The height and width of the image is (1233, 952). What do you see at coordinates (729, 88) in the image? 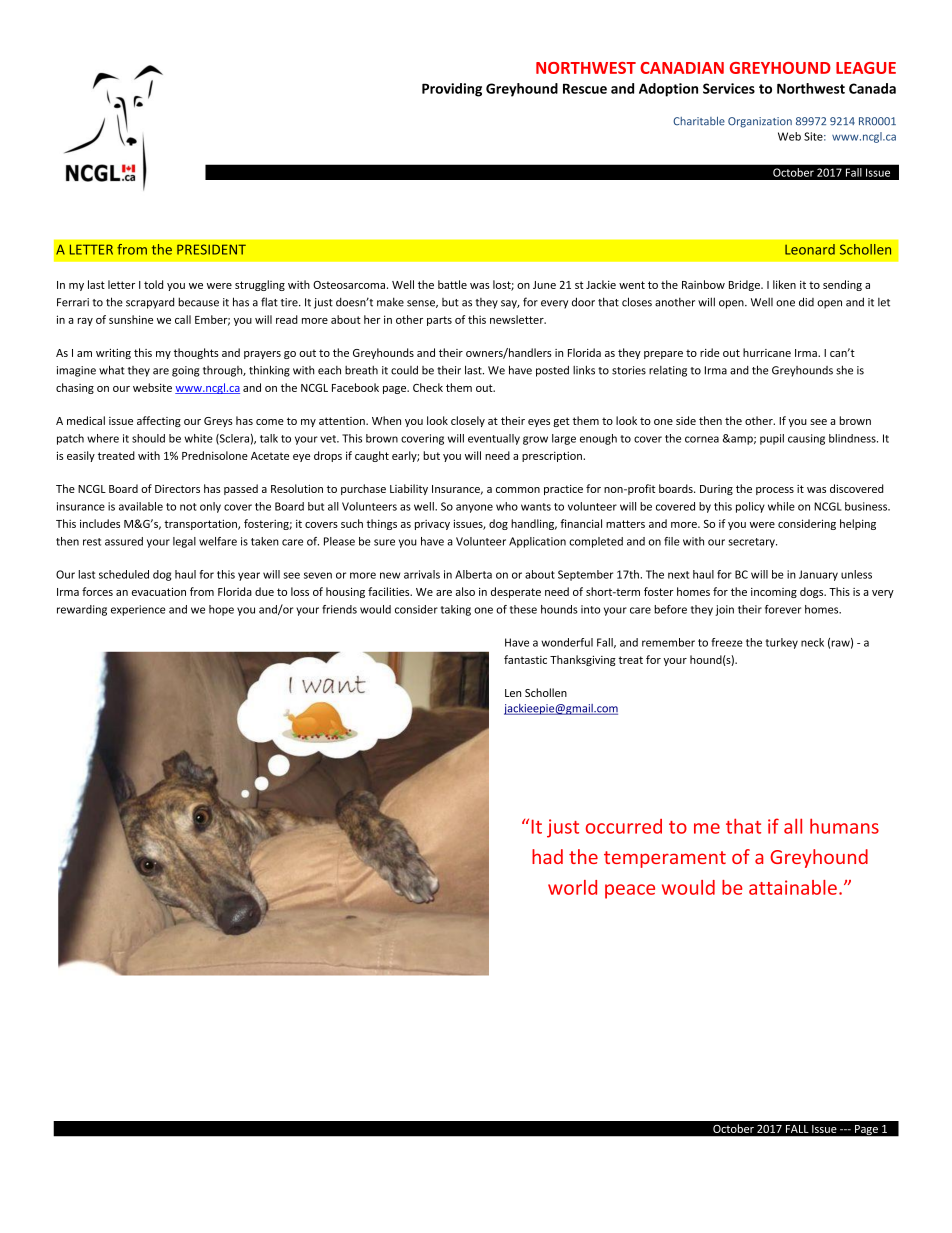
I see `Services` at bounding box center [729, 88].
